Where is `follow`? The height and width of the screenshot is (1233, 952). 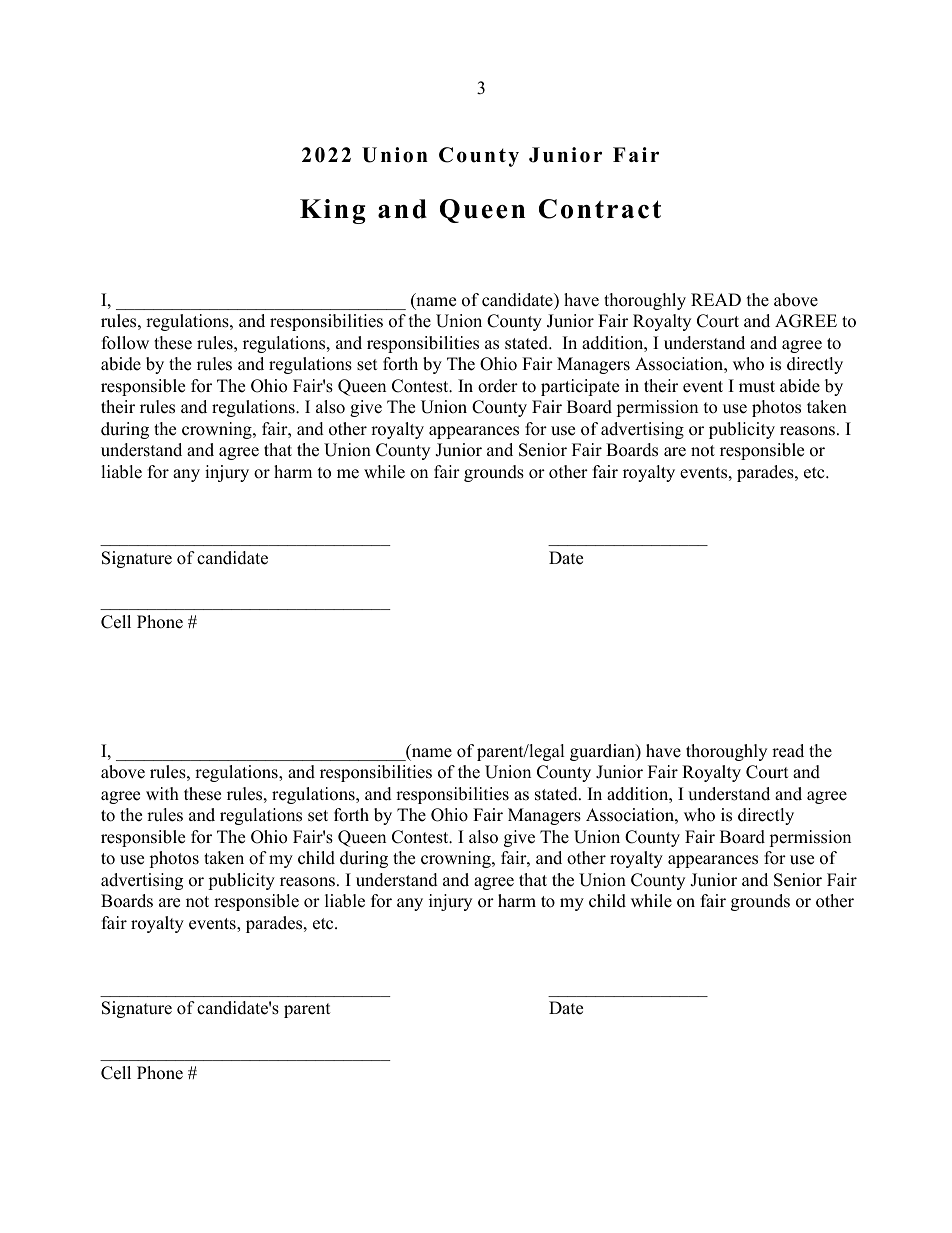 follow is located at coordinates (125, 343).
